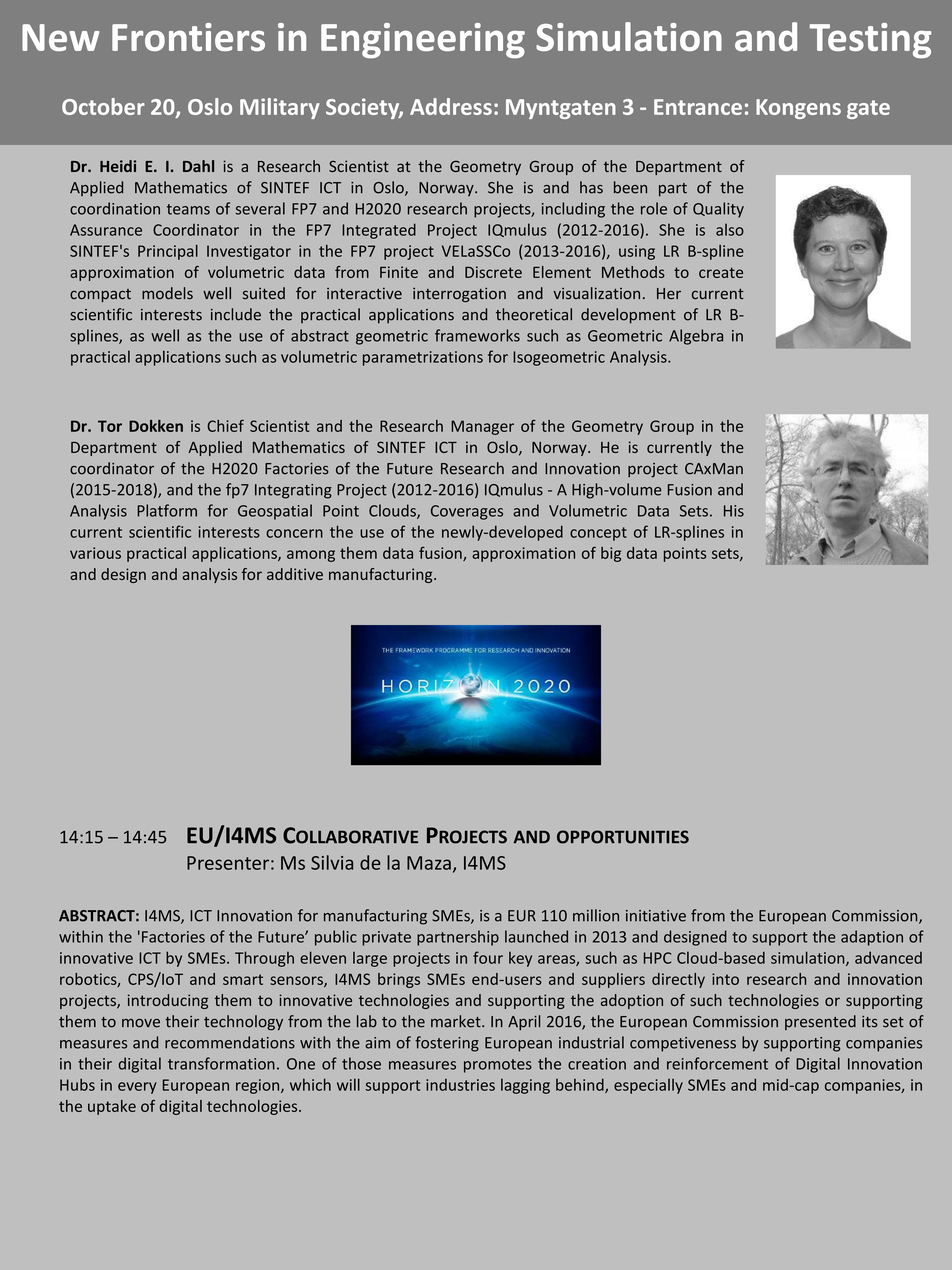 The width and height of the screenshot is (952, 1270). What do you see at coordinates (167, 293) in the screenshot?
I see `models` at bounding box center [167, 293].
